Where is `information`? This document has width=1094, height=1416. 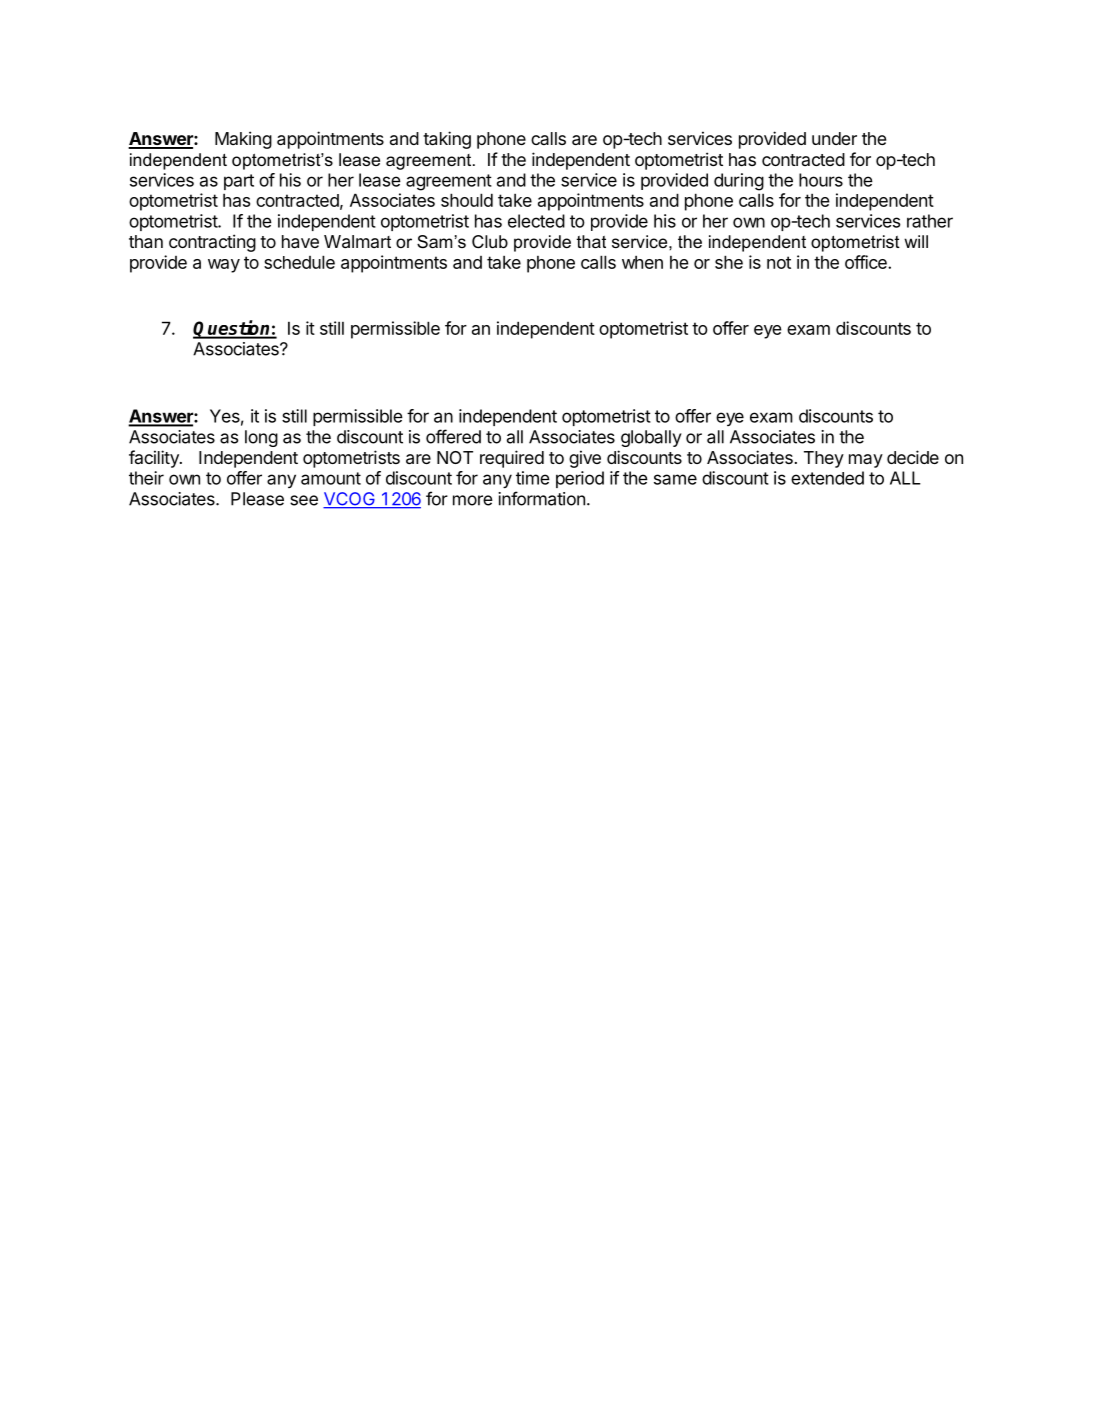
information is located at coordinates (541, 498).
